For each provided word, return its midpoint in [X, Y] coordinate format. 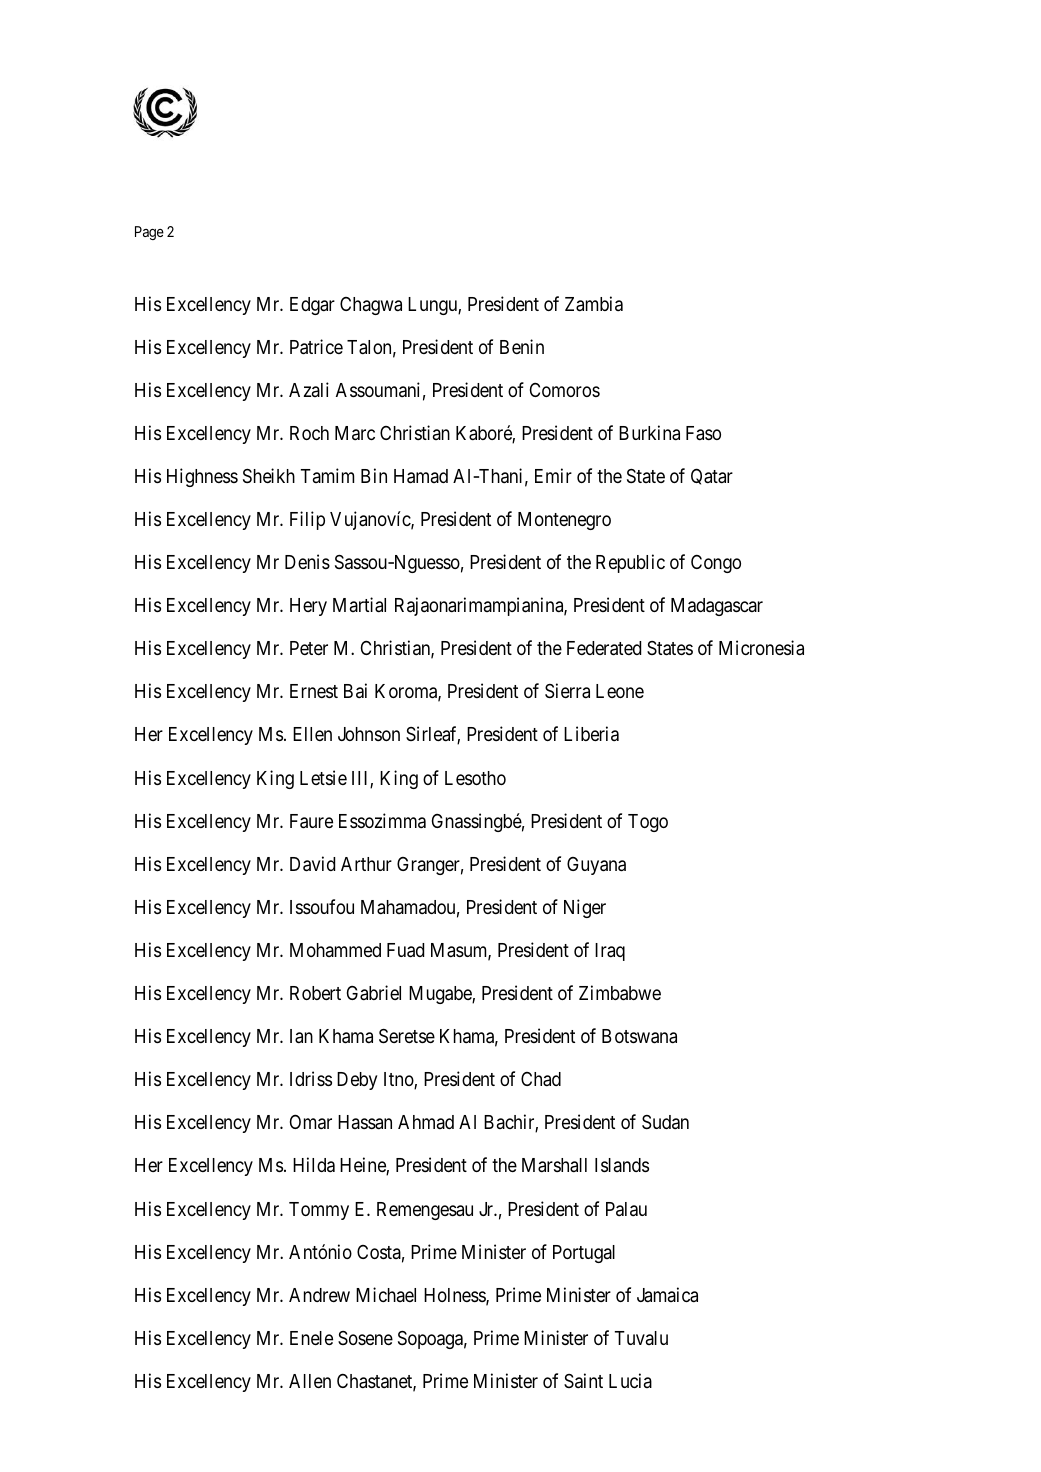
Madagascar [717, 607]
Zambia [594, 303]
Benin [522, 346]
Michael [386, 1294]
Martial [359, 604]
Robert [315, 993]
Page [149, 233]
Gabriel [374, 992]
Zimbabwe [620, 993]
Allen [310, 1381]
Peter [309, 648]
